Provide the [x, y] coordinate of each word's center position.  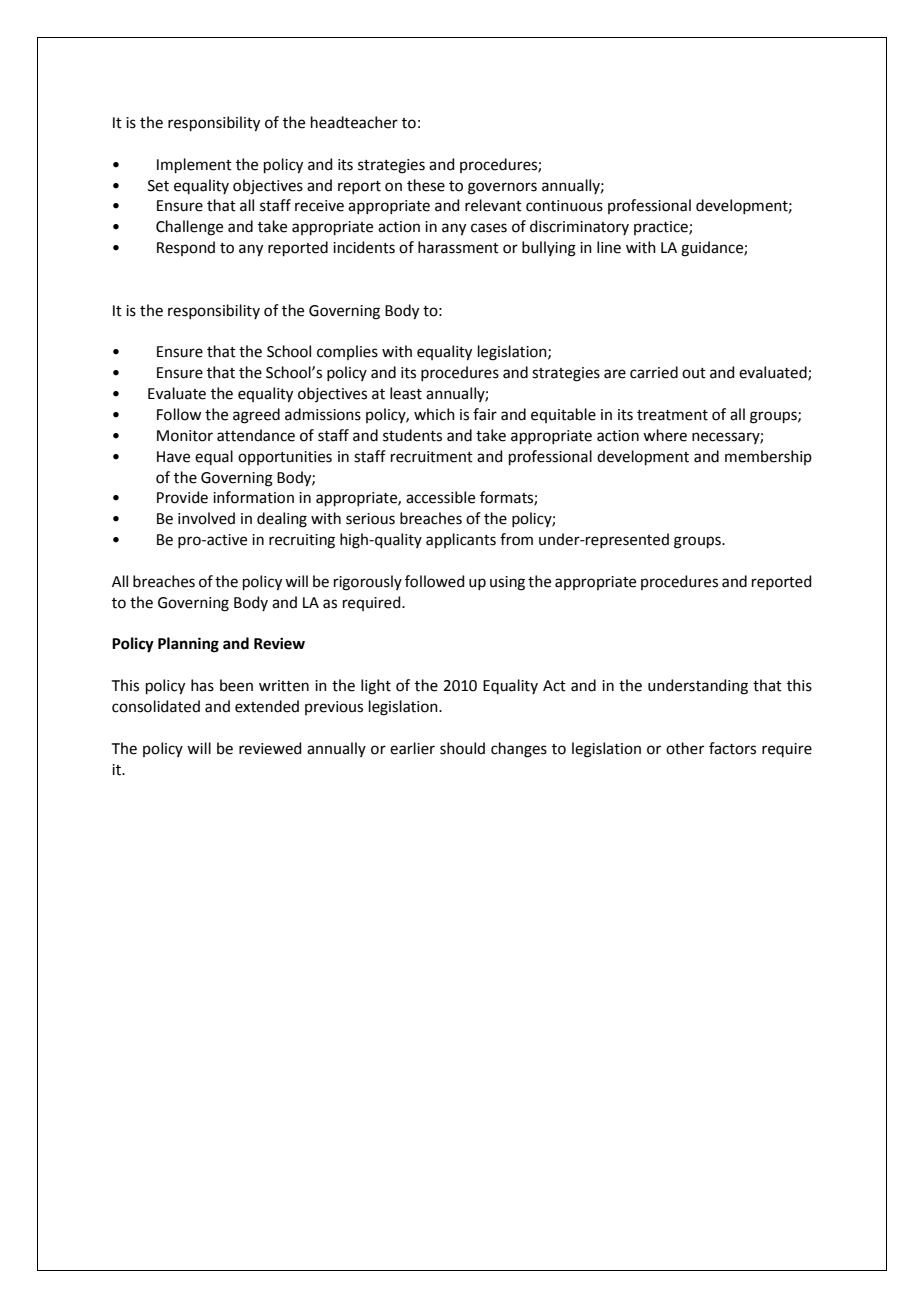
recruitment [432, 457]
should [462, 748]
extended [267, 706]
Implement [194, 165]
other [685, 748]
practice [662, 228]
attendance [256, 435]
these [426, 185]
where [665, 435]
